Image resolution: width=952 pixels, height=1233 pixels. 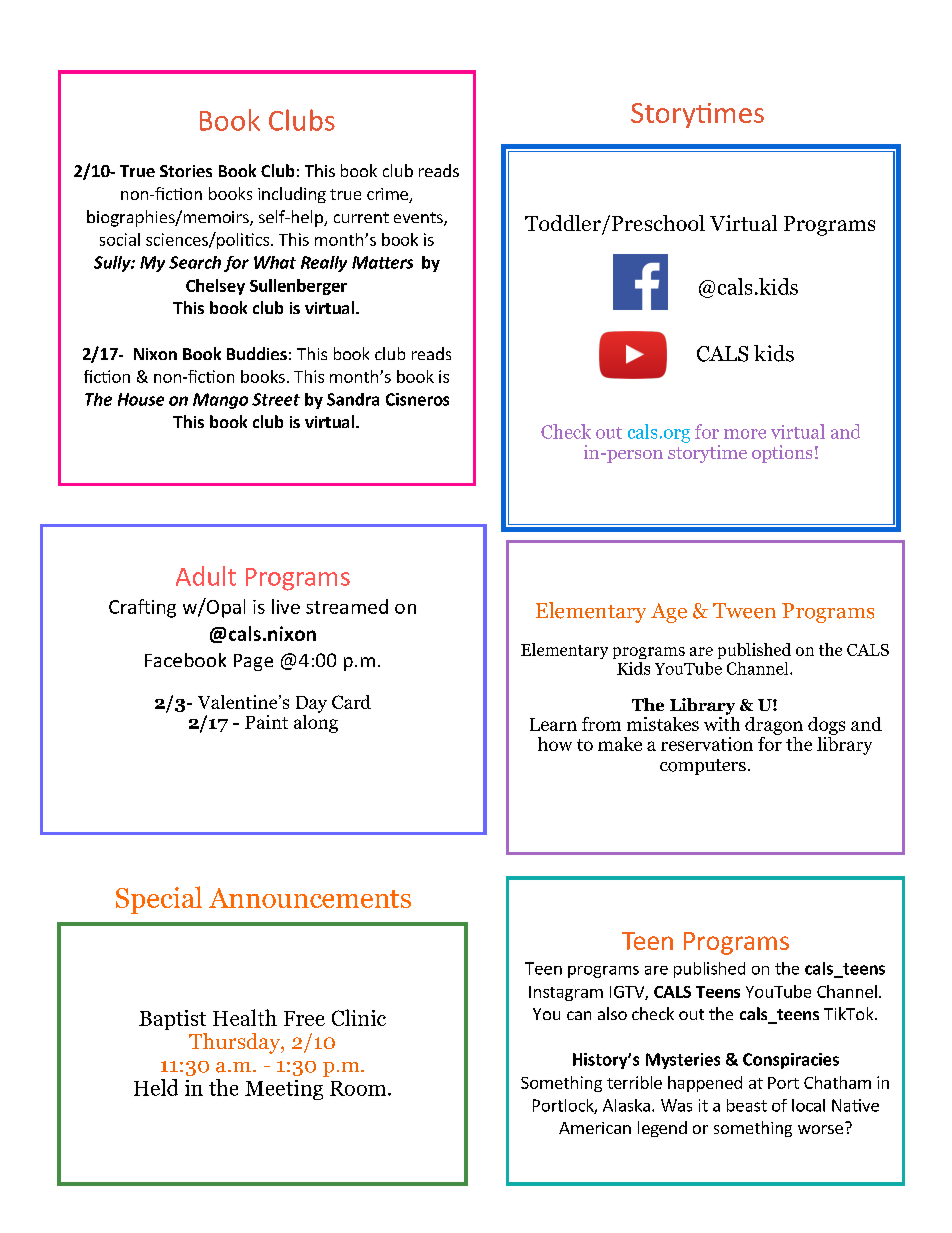 I want to click on American, so click(x=595, y=1128).
